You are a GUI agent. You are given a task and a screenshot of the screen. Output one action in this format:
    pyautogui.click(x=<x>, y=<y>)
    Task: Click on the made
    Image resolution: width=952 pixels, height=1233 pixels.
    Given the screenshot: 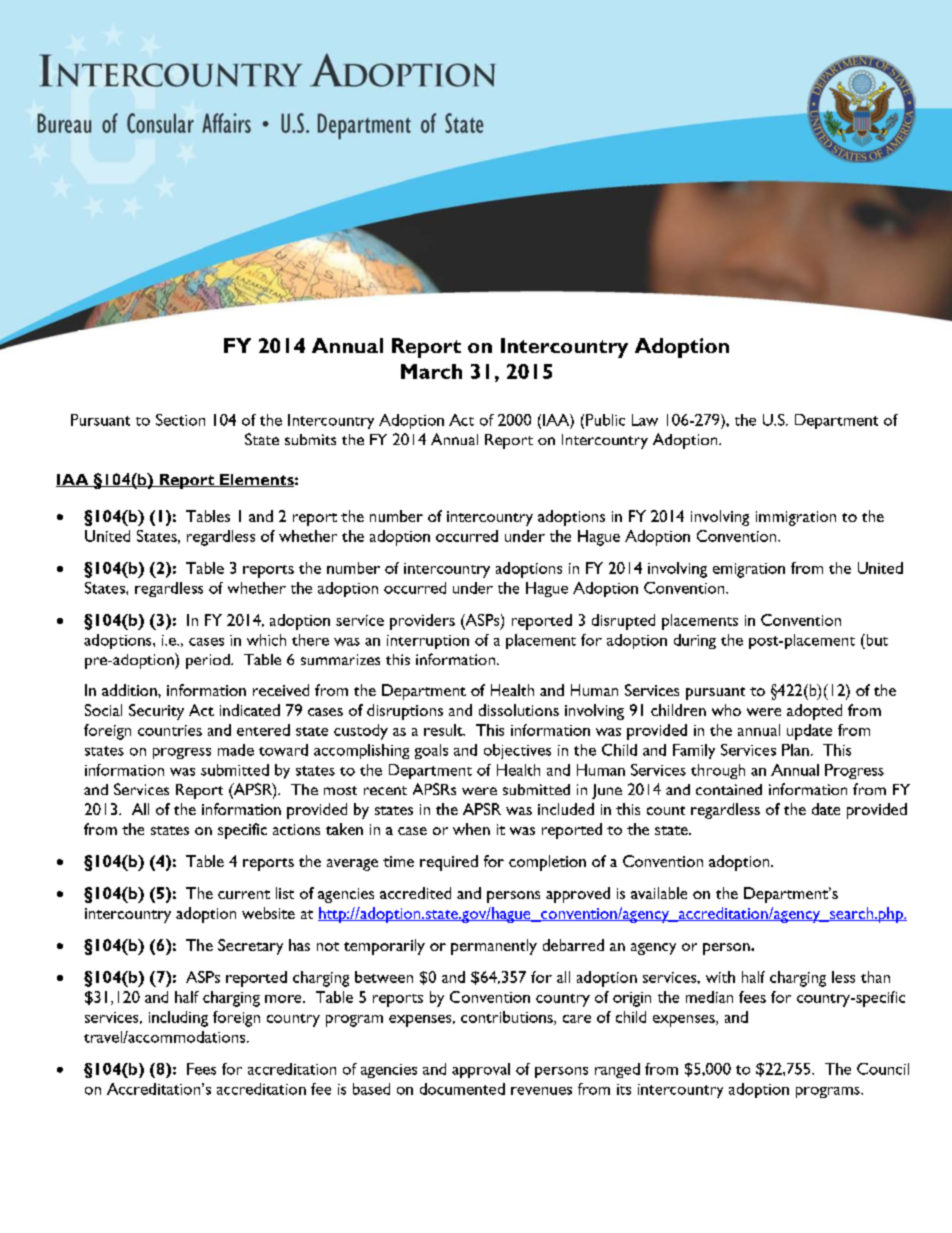 What is the action you would take?
    pyautogui.click(x=236, y=750)
